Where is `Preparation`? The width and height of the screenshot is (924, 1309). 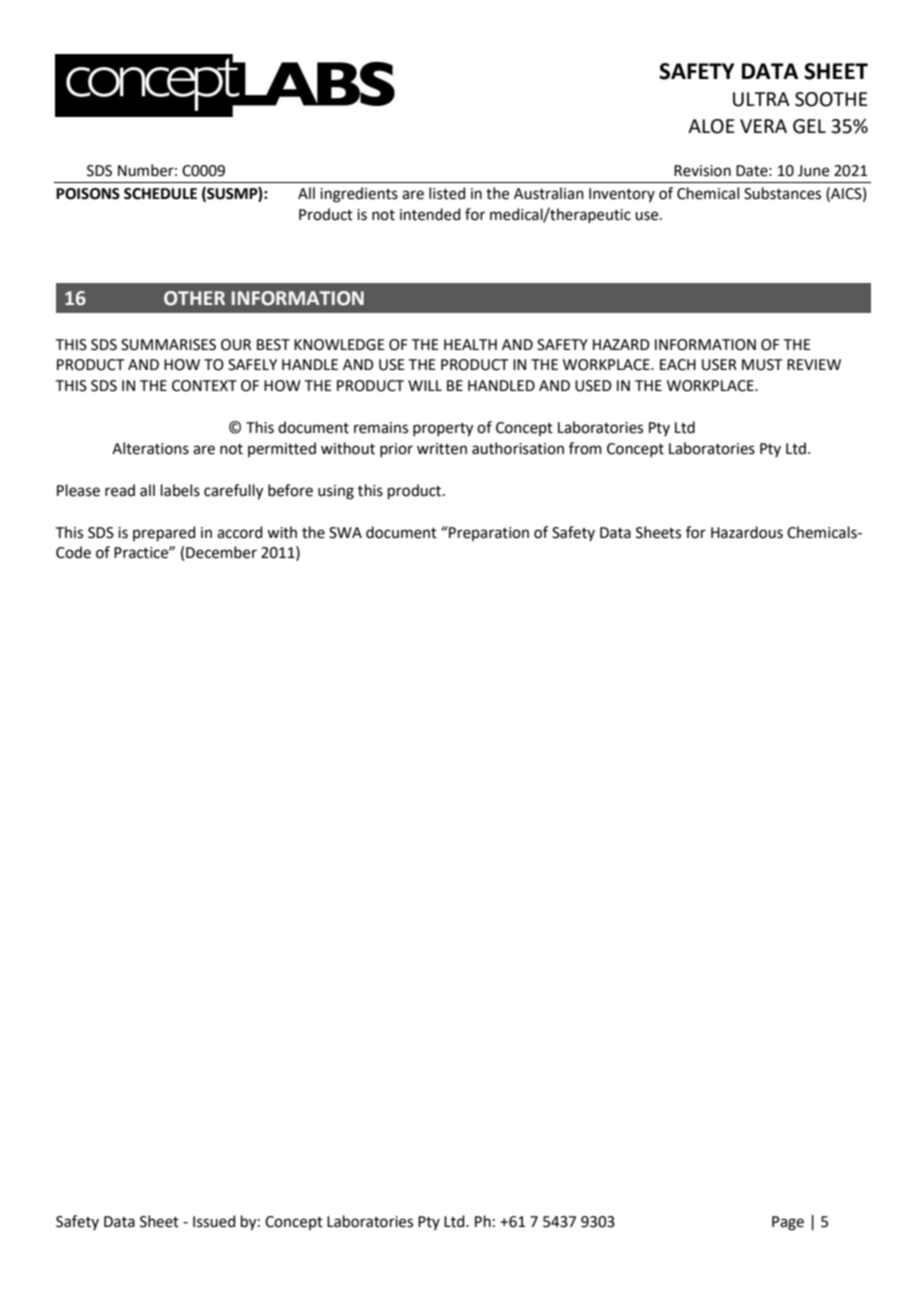 Preparation is located at coordinates (488, 533).
